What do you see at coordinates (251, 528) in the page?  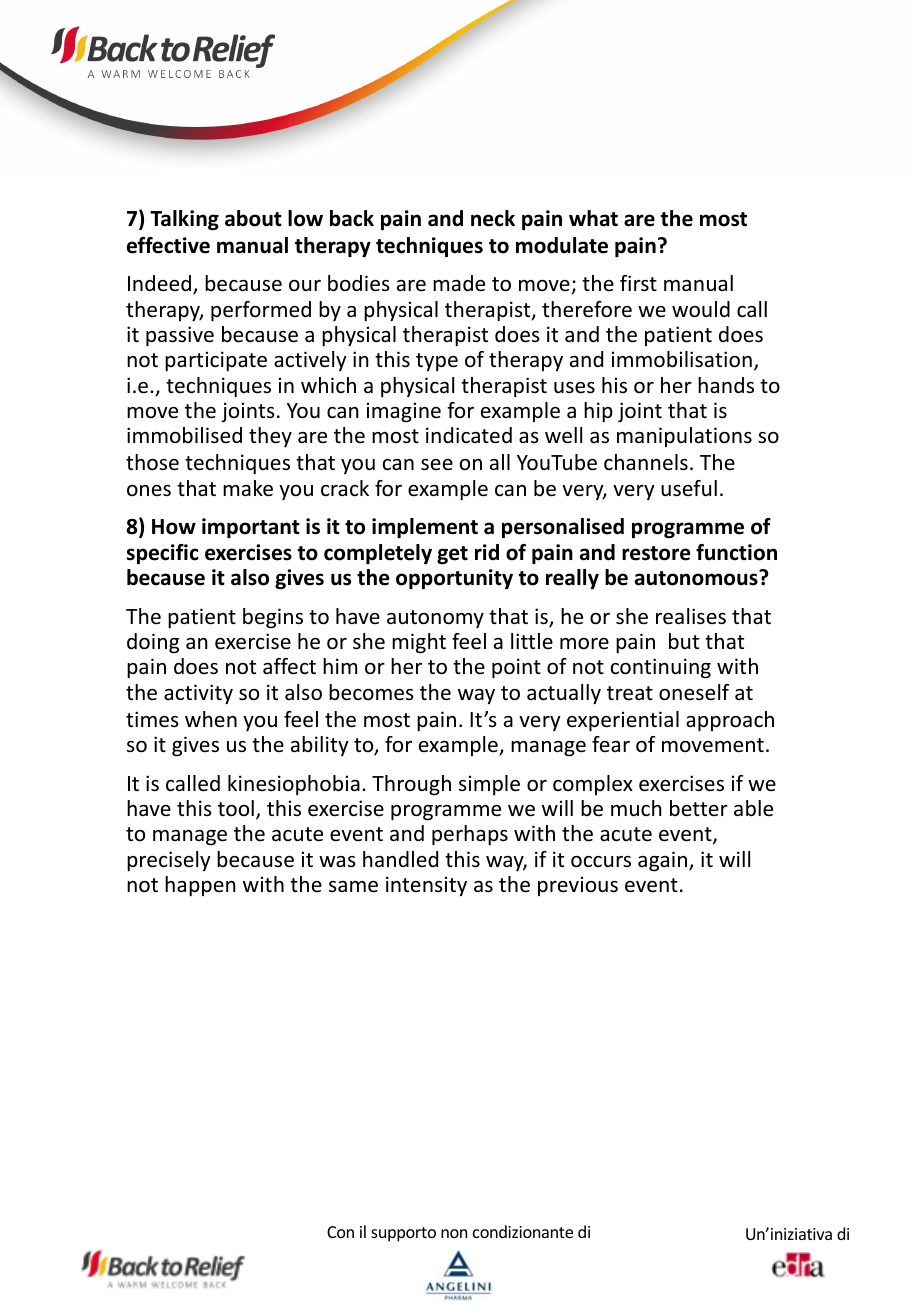 I see `important` at bounding box center [251, 528].
